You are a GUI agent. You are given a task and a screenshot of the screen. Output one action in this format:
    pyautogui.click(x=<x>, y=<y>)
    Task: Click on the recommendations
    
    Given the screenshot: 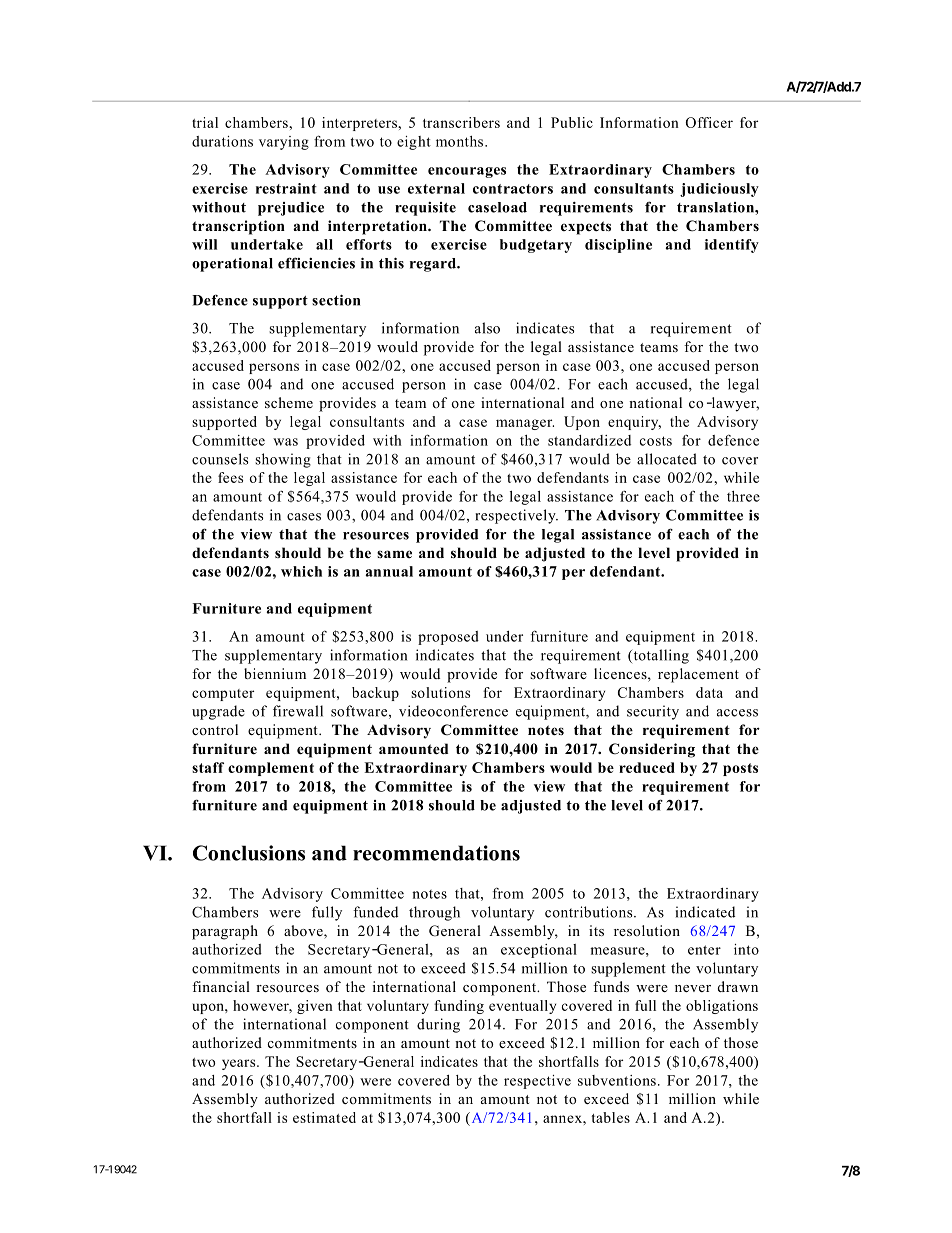 What is the action you would take?
    pyautogui.click(x=436, y=853)
